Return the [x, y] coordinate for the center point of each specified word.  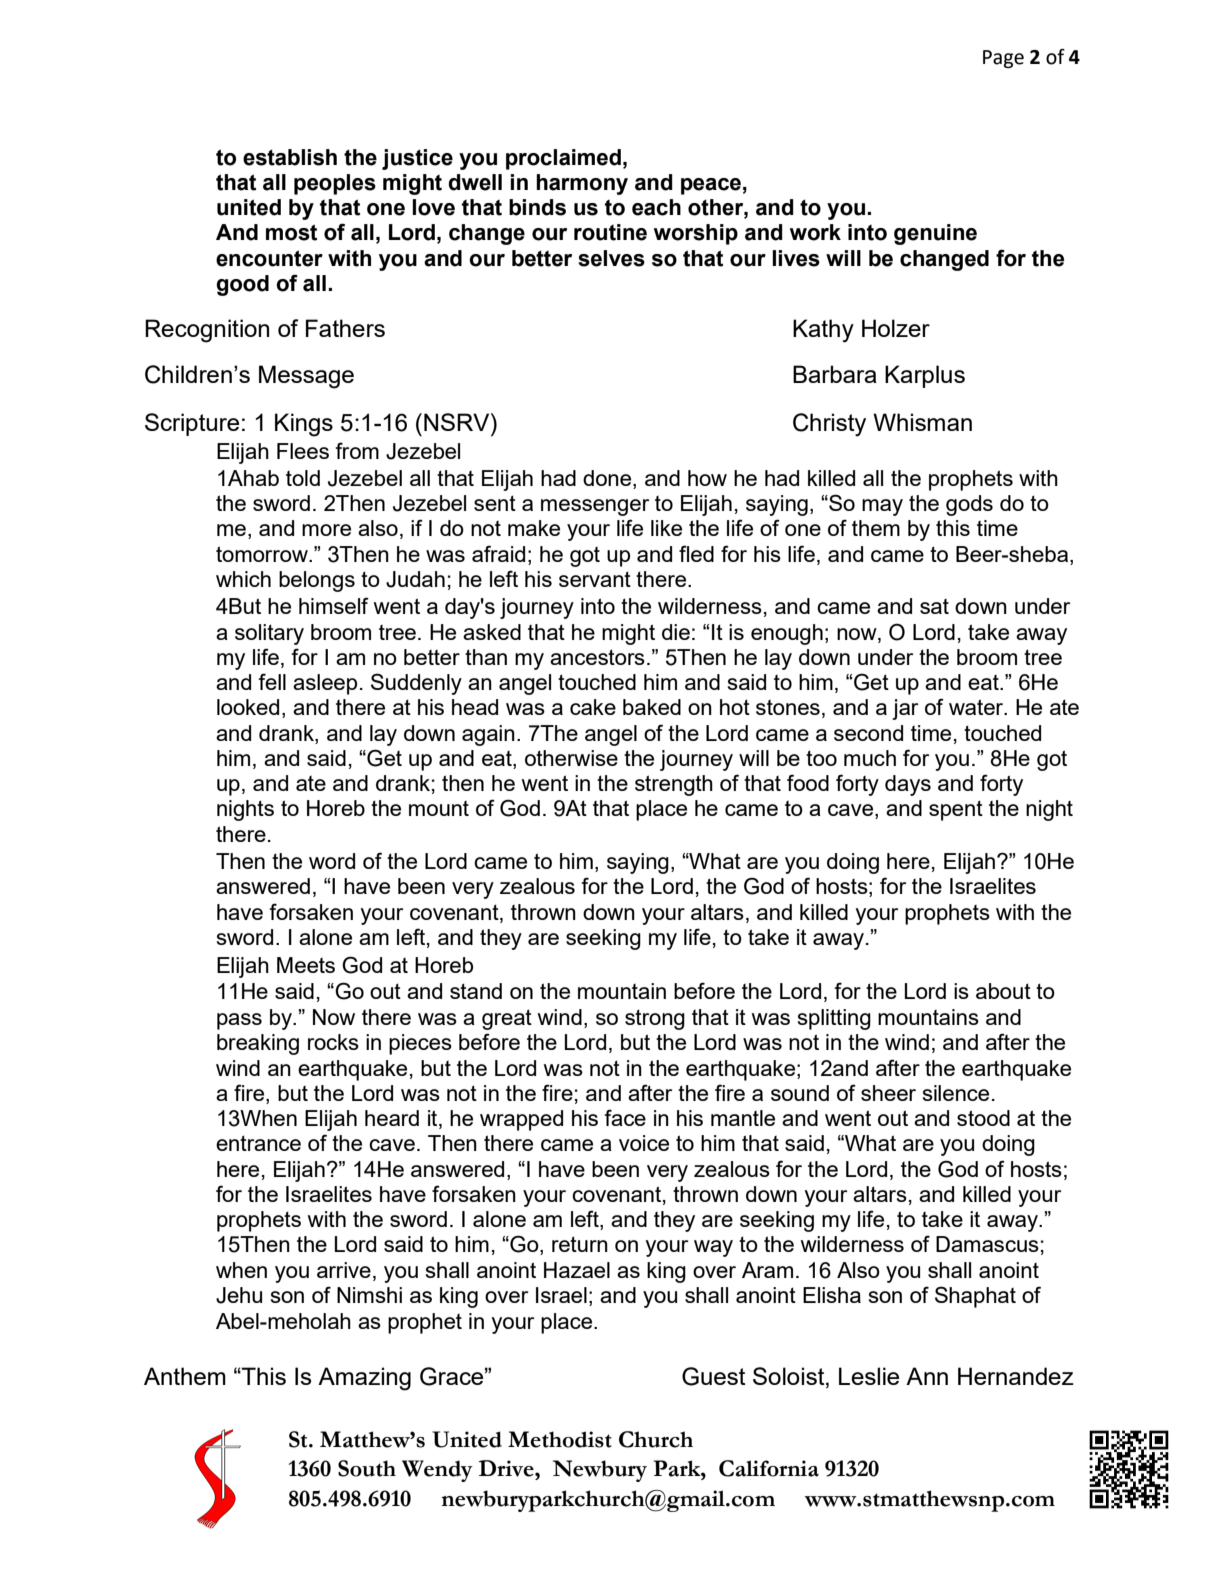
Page [1003, 59]
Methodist [560, 1439]
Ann [927, 1376]
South [367, 1468]
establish [290, 157]
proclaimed [563, 159]
